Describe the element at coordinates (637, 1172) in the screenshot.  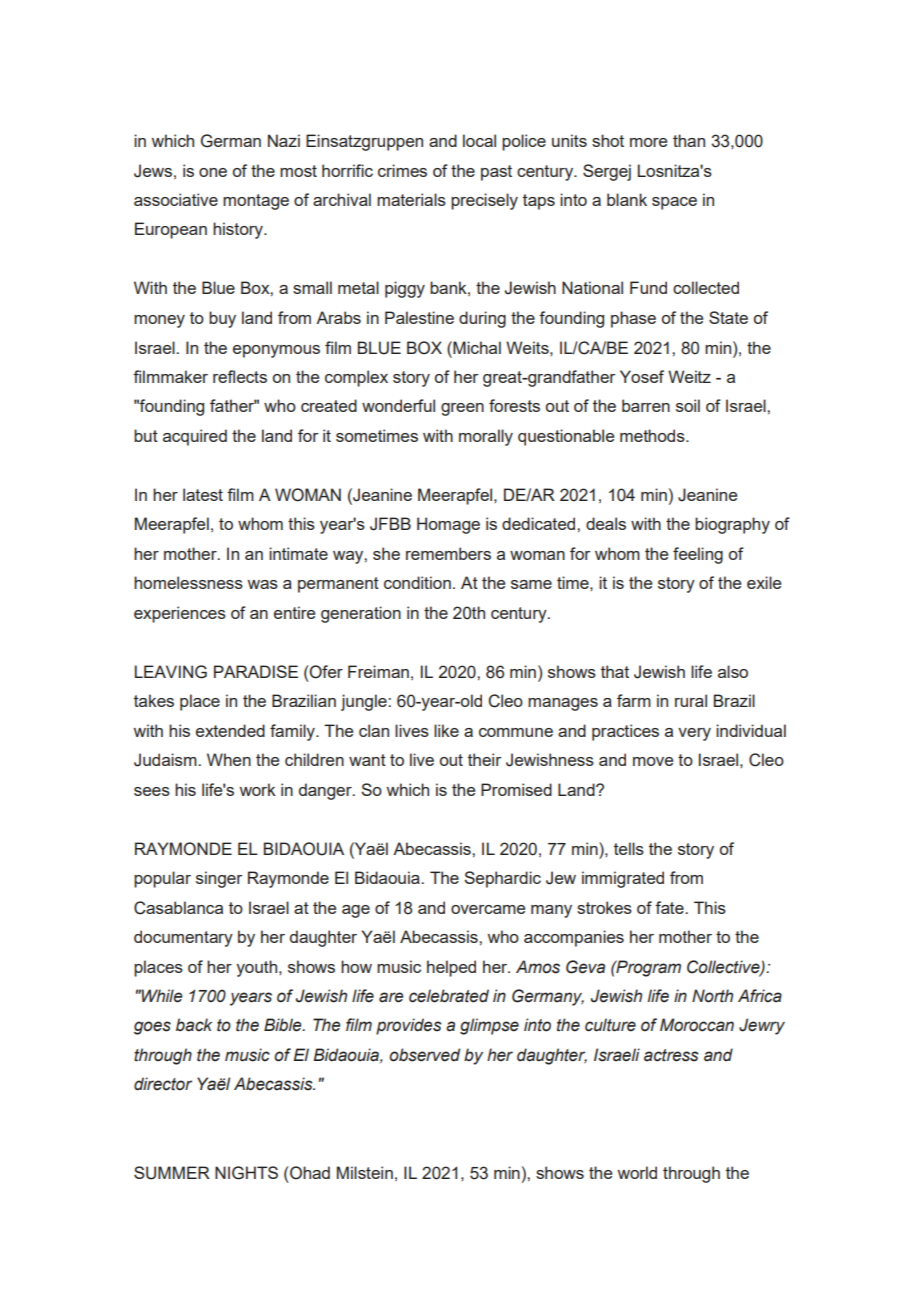
I see `world` at that location.
